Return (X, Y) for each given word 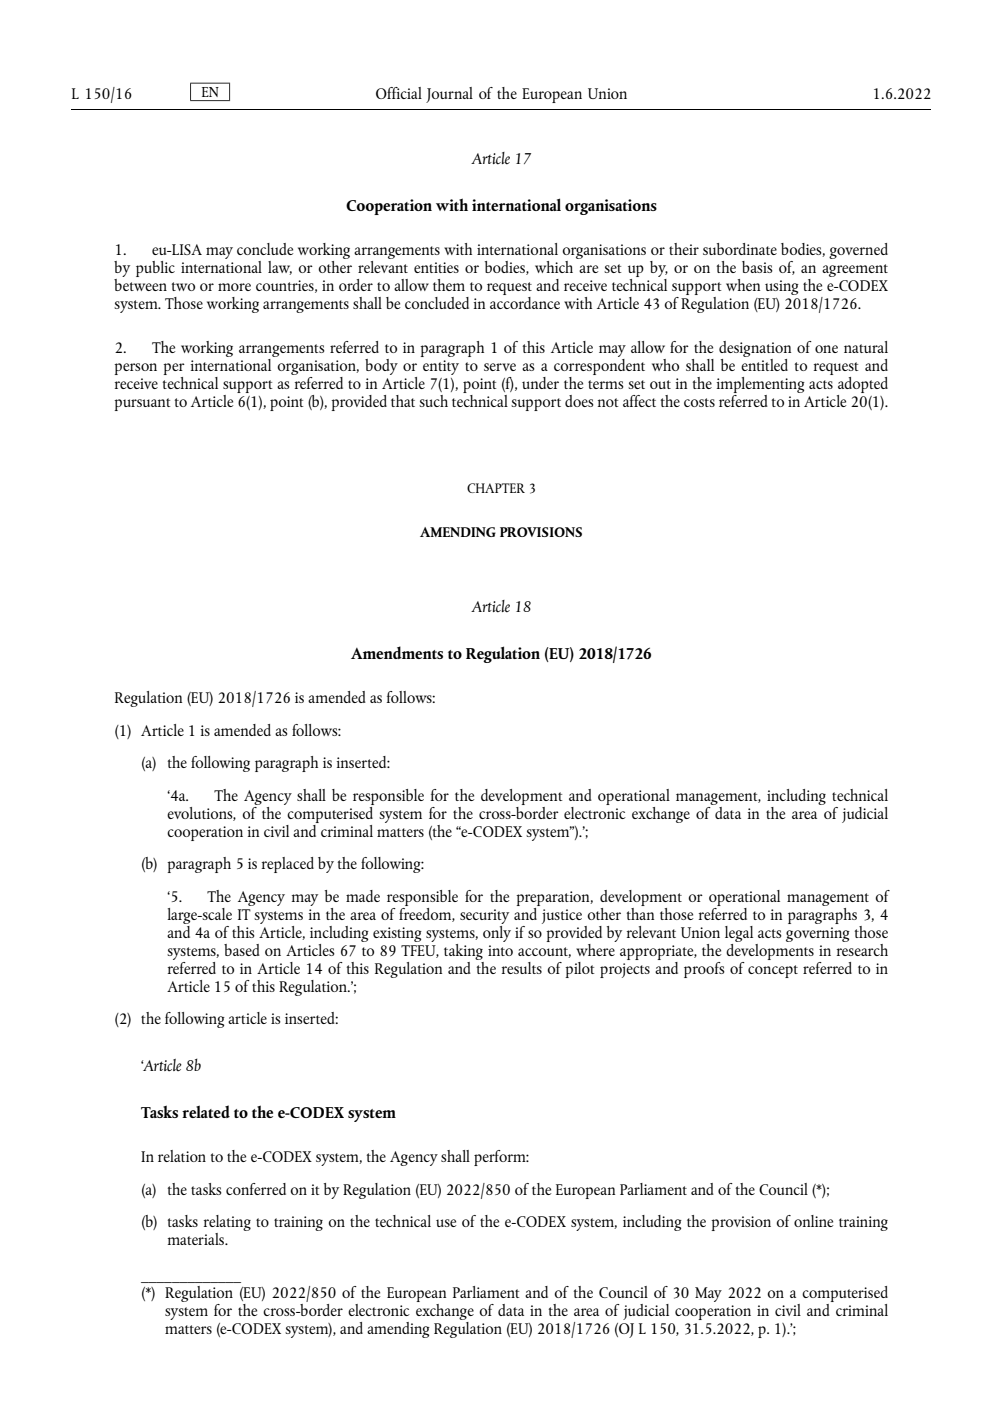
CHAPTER (496, 488)
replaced (288, 865)
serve (500, 367)
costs (699, 402)
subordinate (740, 249)
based (242, 950)
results (522, 968)
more (234, 287)
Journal (449, 95)
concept (773, 971)
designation (755, 350)
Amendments (397, 652)
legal (739, 934)
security (484, 916)
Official (399, 93)
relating (227, 1224)
